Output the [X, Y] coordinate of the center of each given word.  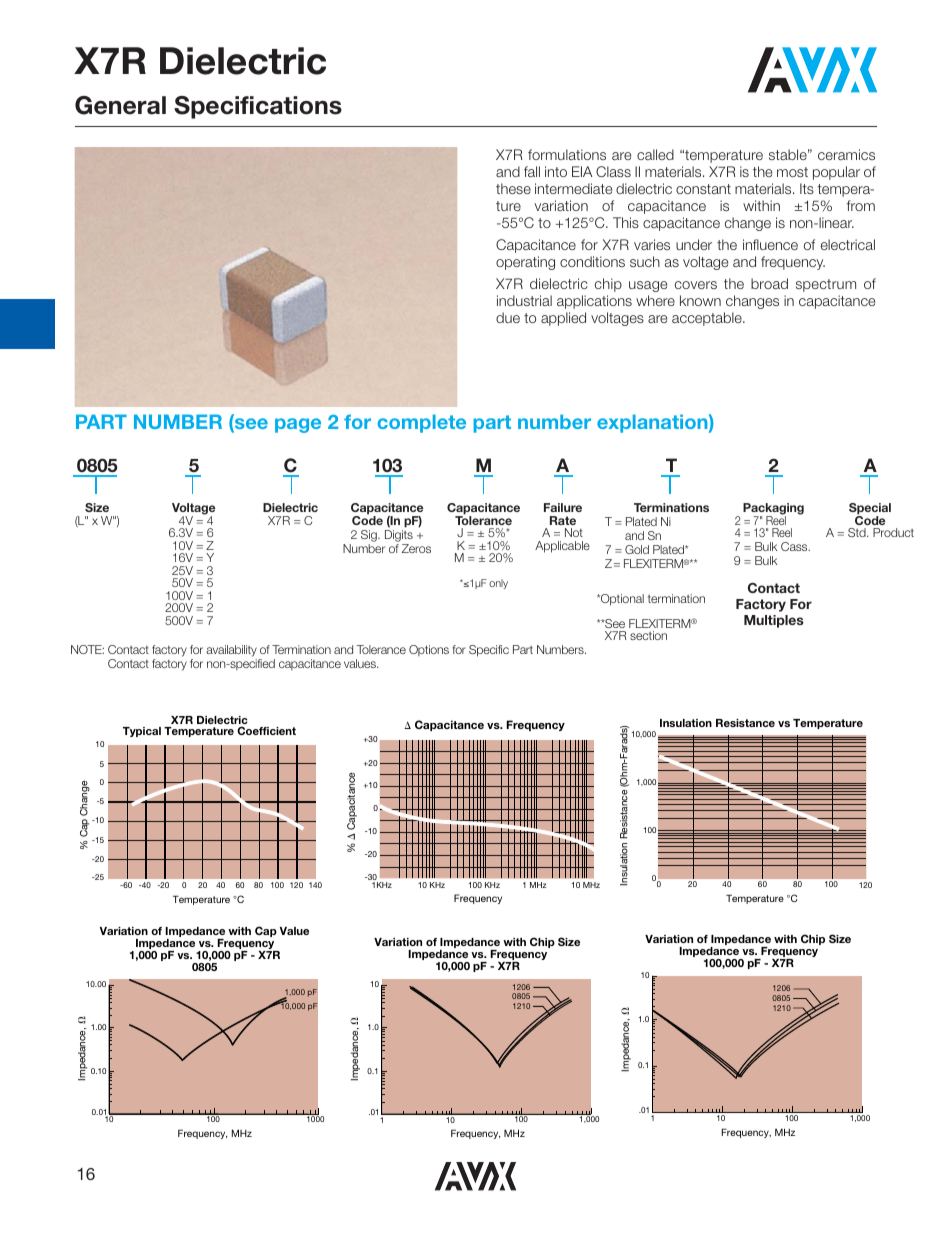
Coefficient [266, 730]
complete [422, 423]
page [298, 425]
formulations [567, 154]
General [120, 105]
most [792, 172]
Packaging [773, 510]
